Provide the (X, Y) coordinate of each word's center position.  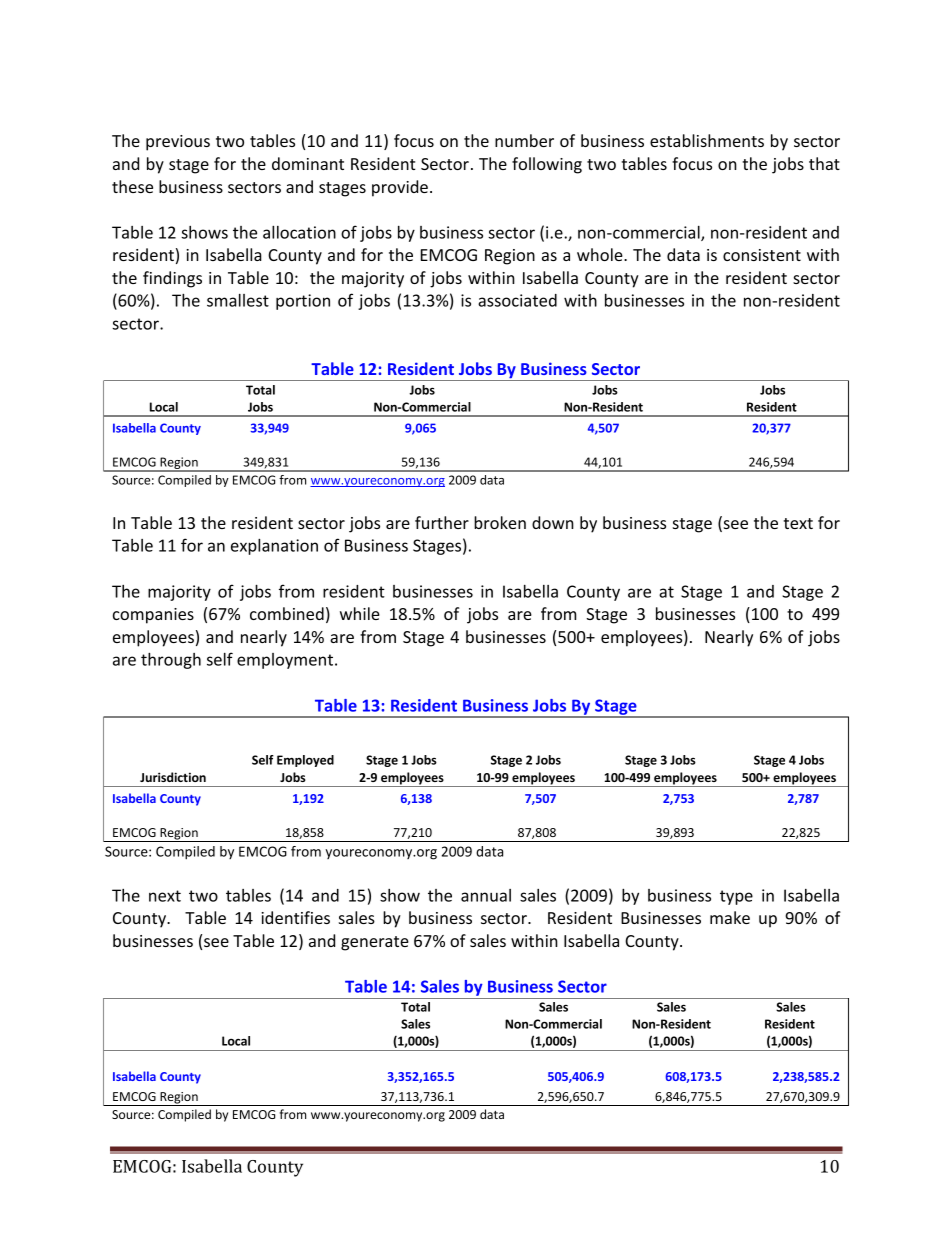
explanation (274, 547)
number (524, 140)
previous (178, 143)
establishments (707, 140)
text (798, 523)
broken (500, 522)
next (165, 896)
